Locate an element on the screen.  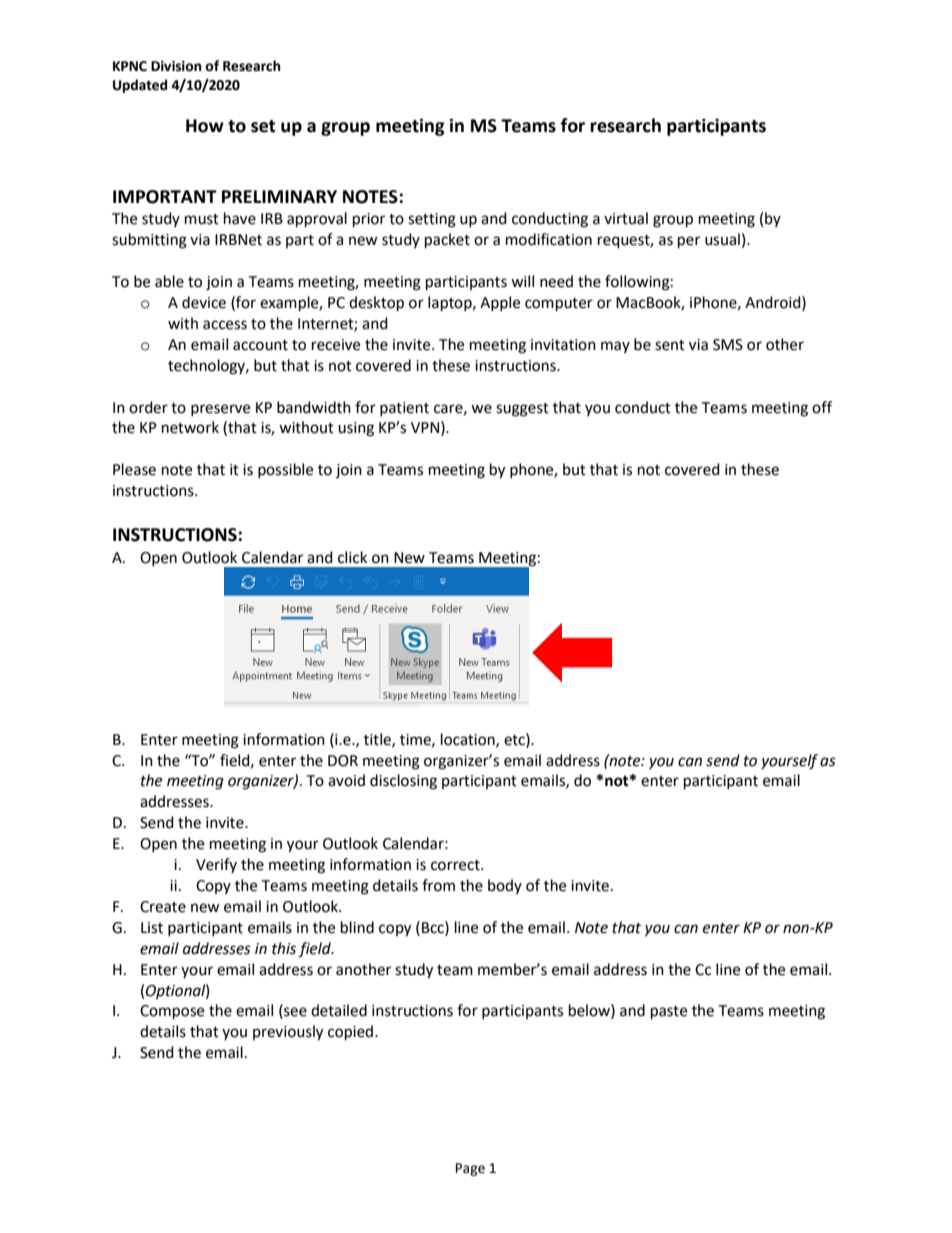
setting is located at coordinates (432, 220).
